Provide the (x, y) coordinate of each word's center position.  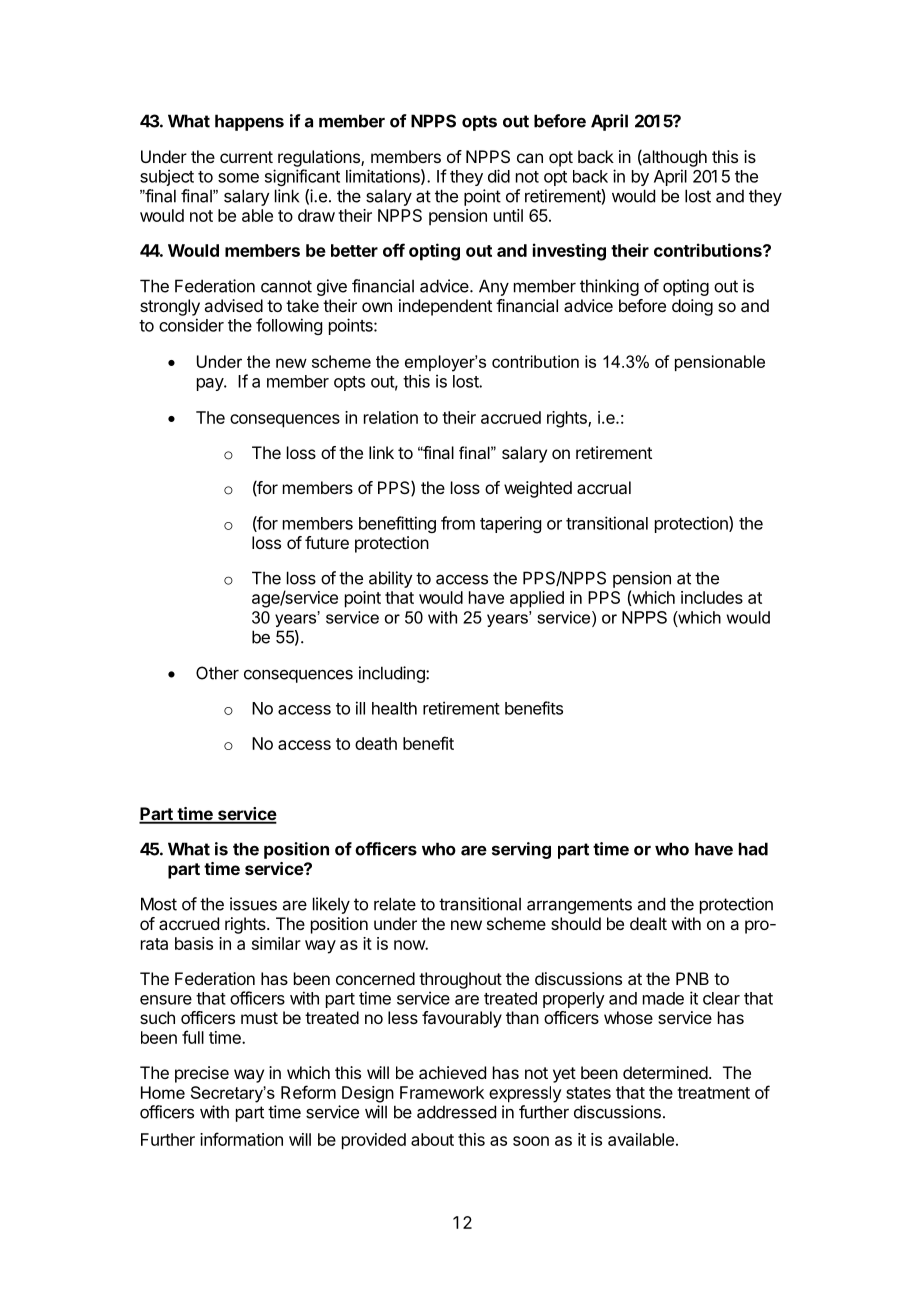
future (327, 542)
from (458, 523)
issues (253, 904)
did (499, 176)
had (753, 849)
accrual (604, 487)
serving (521, 850)
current (246, 157)
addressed (456, 1112)
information (241, 1139)
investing (569, 252)
